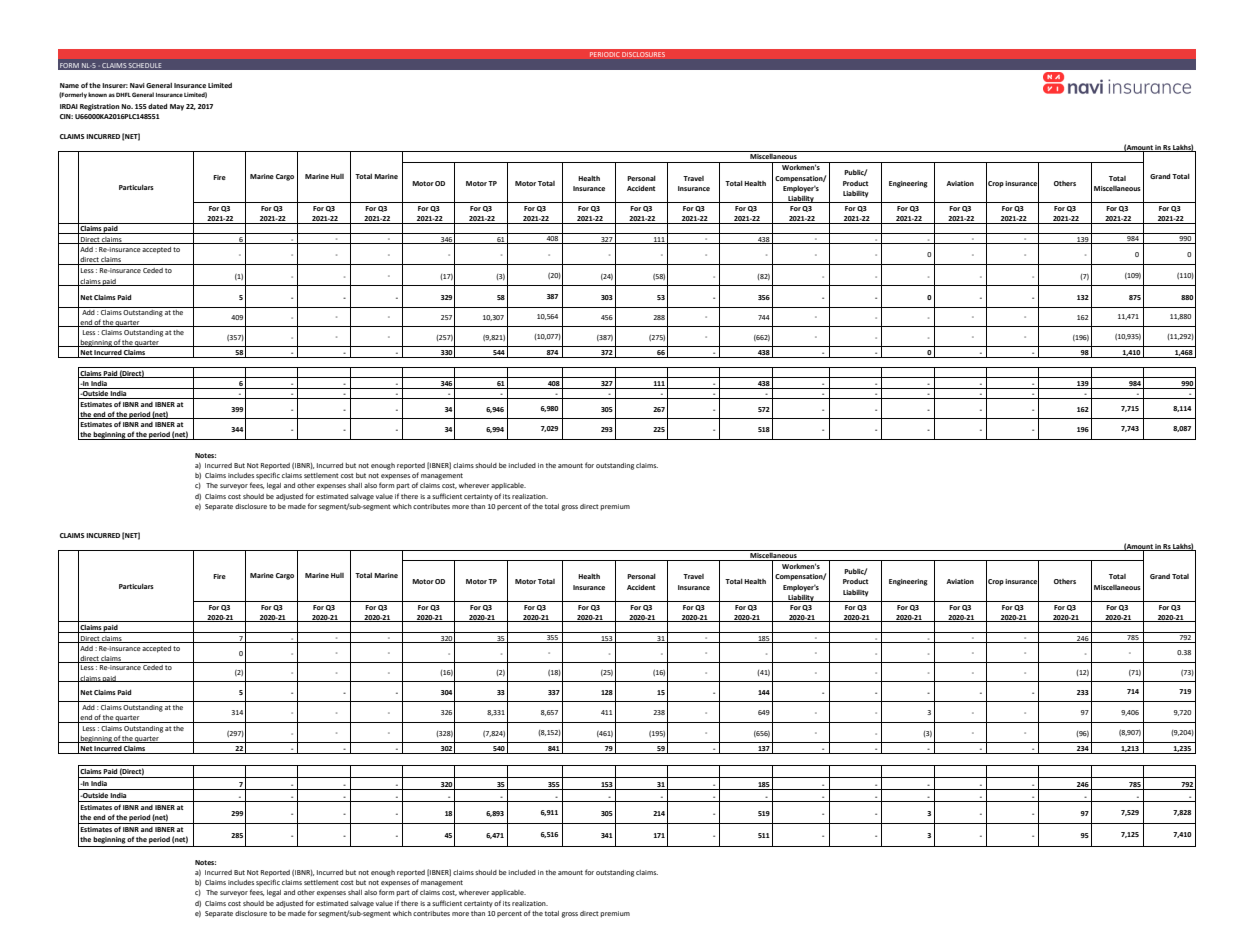  I want to click on Navi, so click(137, 85).
